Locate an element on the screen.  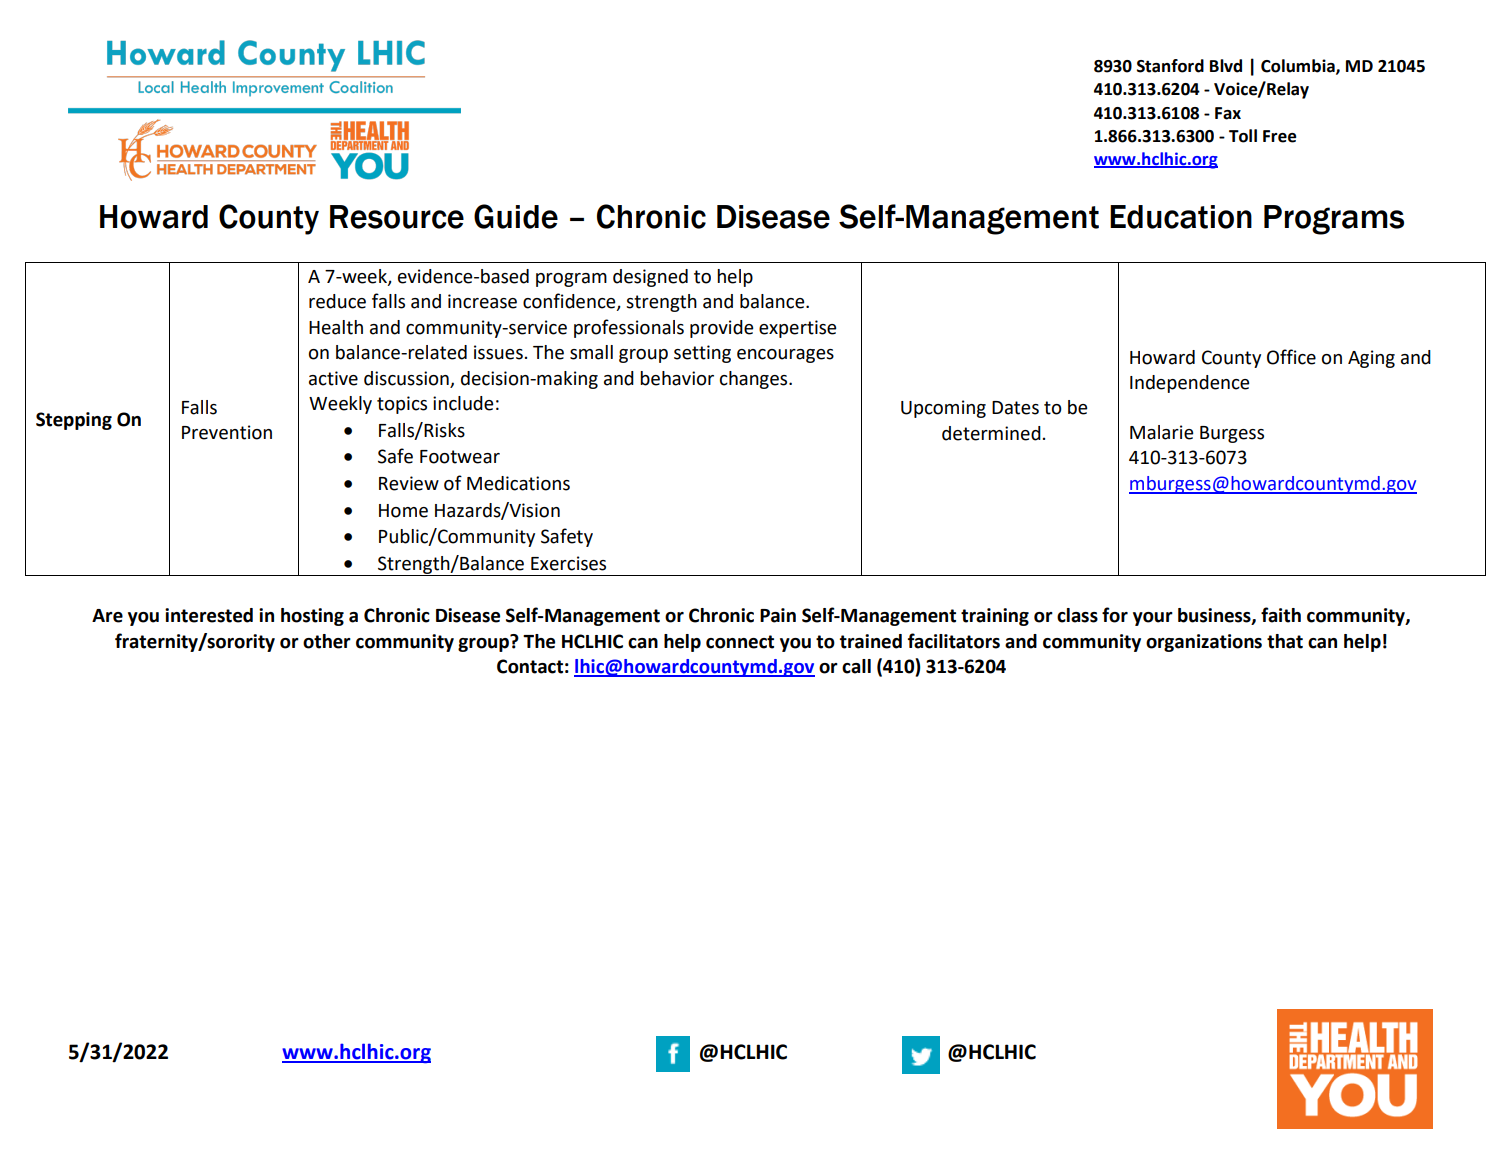
determined is located at coordinates (991, 433).
